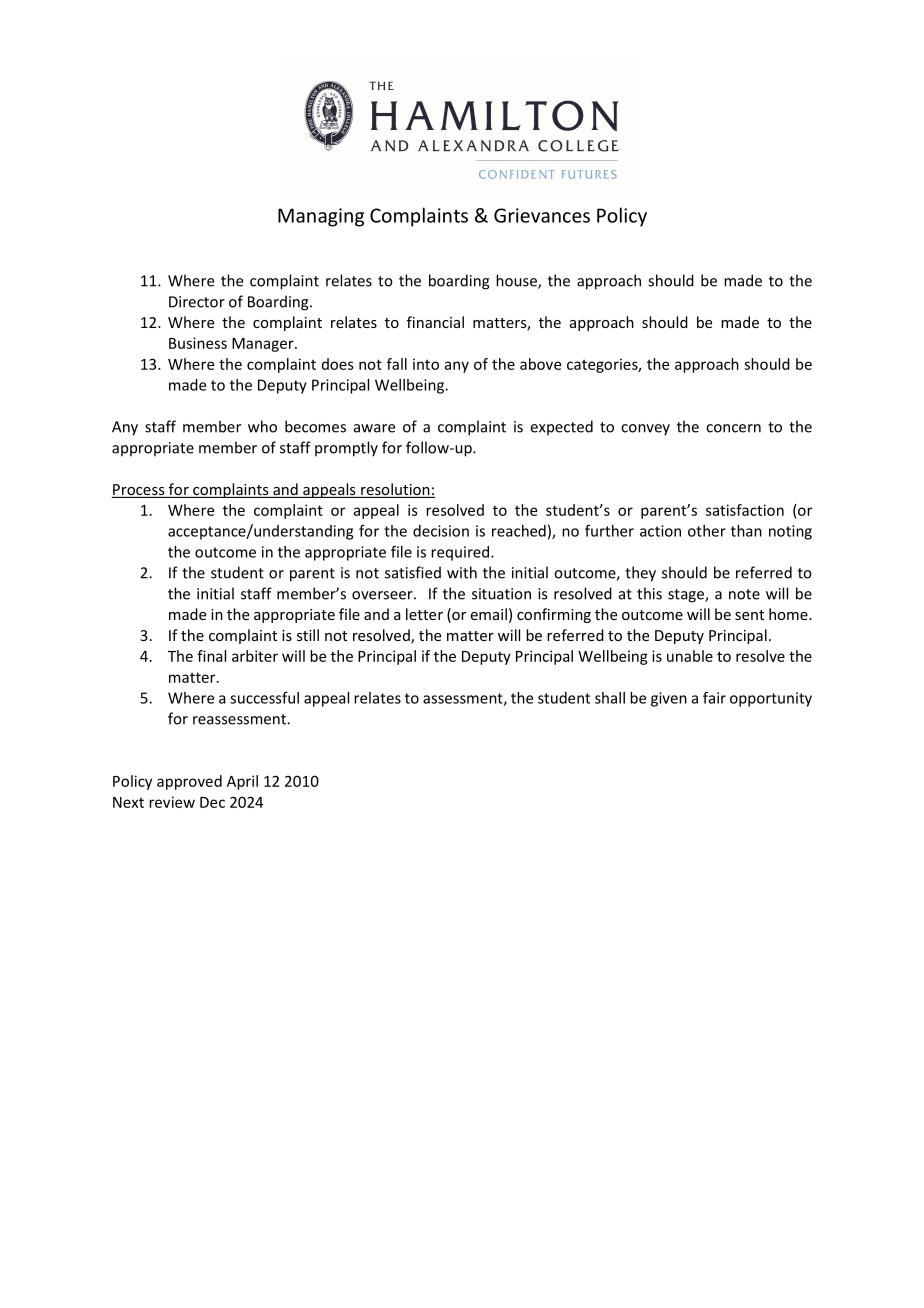  Describe the element at coordinates (517, 281) in the page. I see `house` at that location.
